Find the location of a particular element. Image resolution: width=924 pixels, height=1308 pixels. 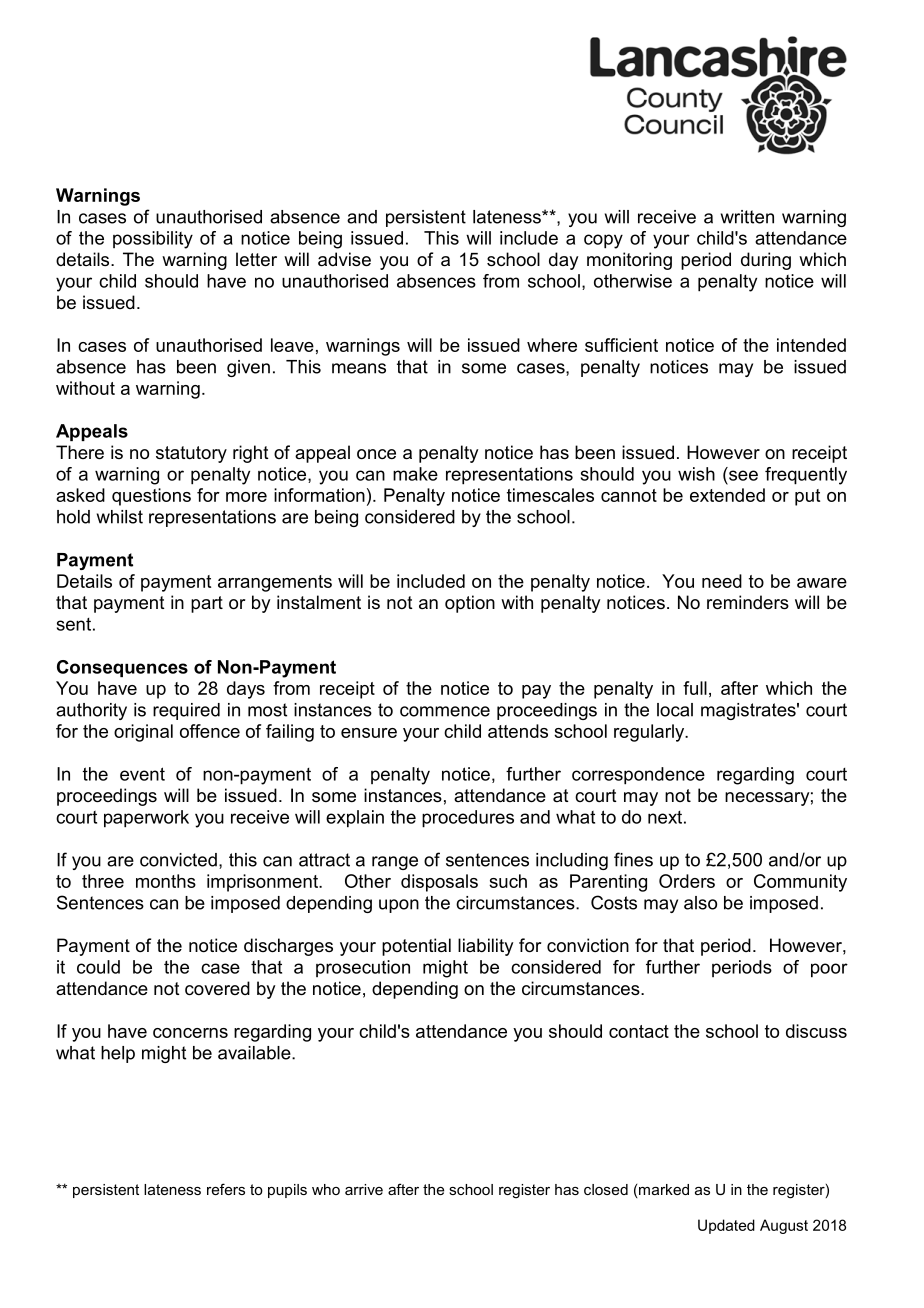

refers is located at coordinates (226, 1189).
